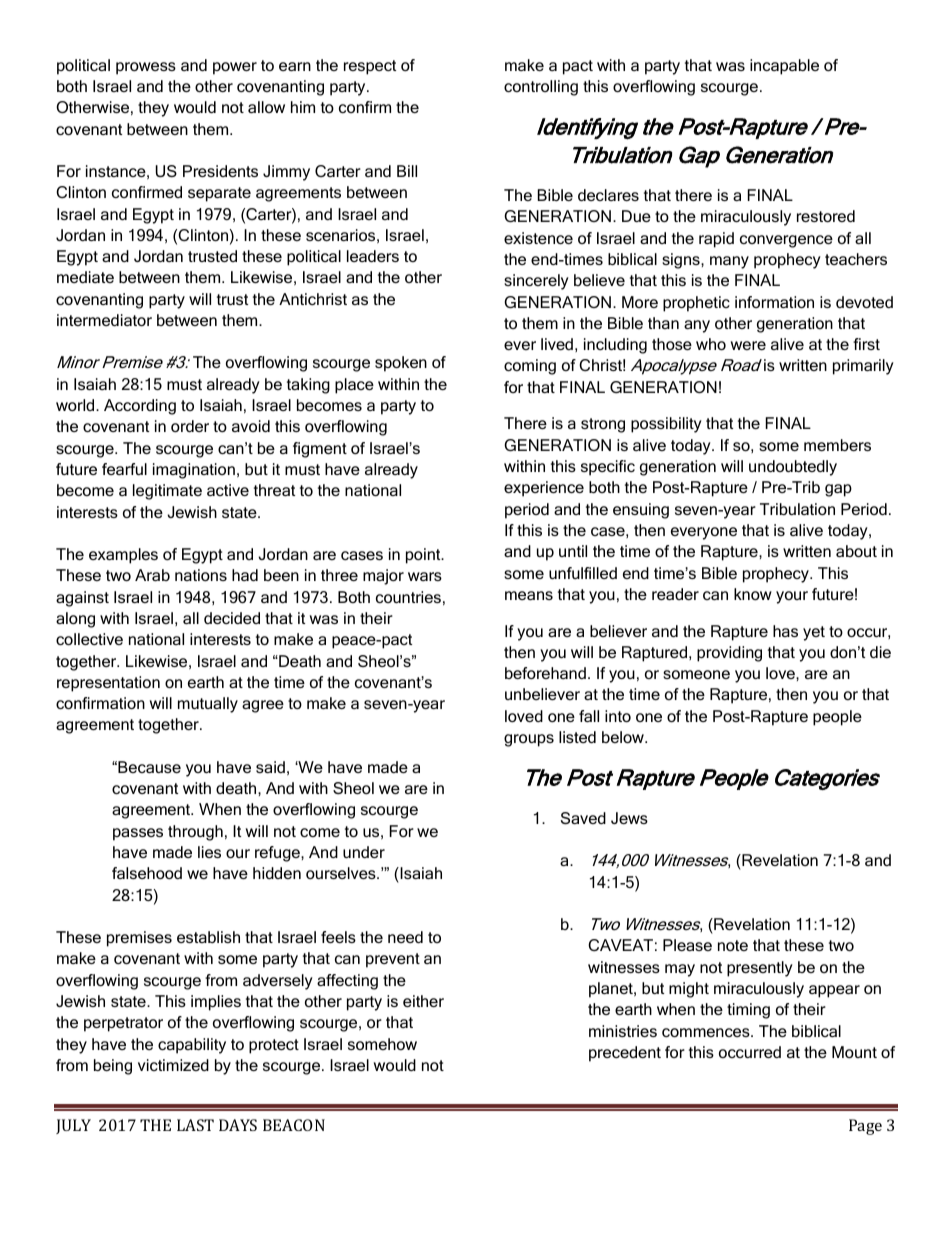 This image has width=952, height=1233. I want to click on groups, so click(529, 740).
